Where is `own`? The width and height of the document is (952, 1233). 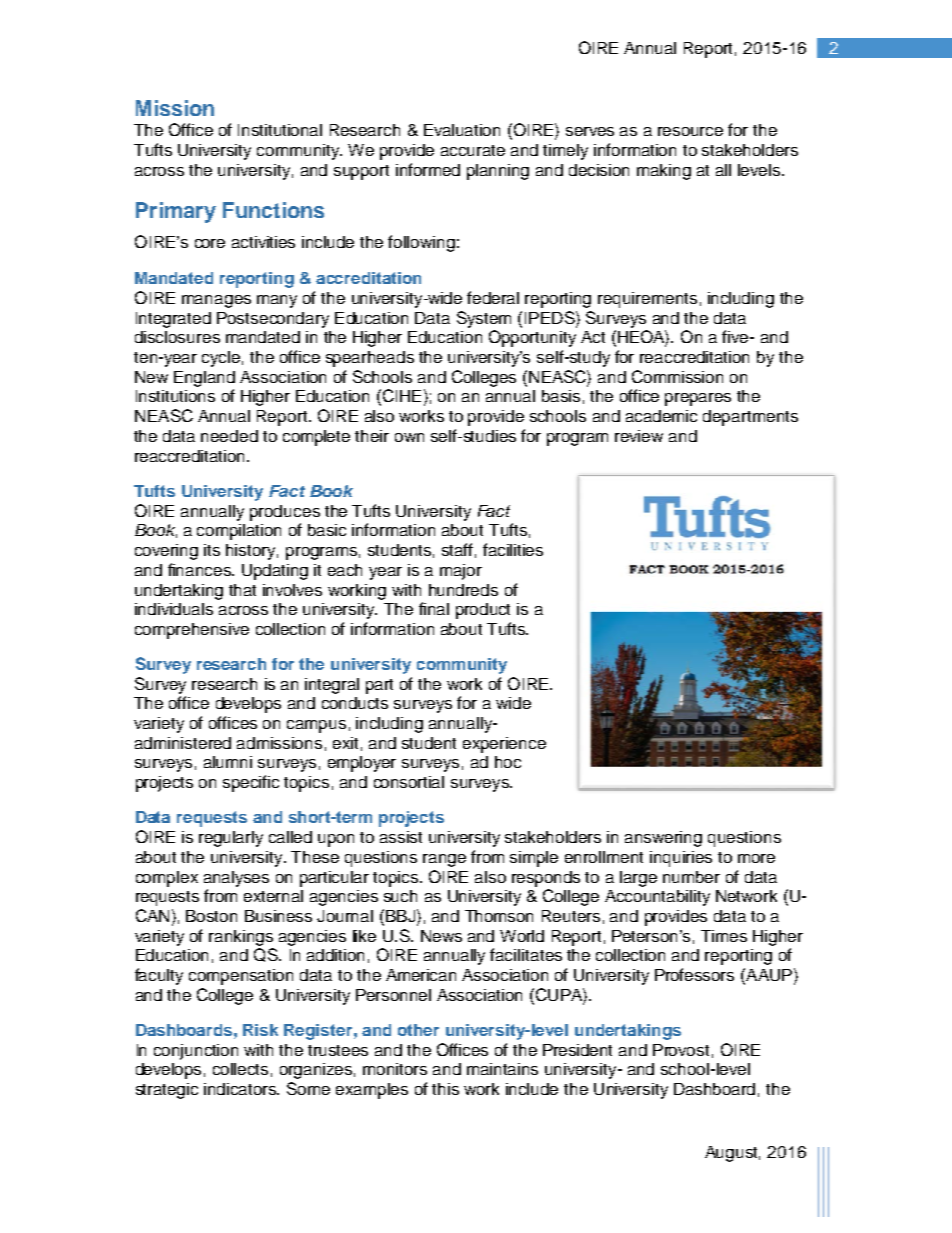 own is located at coordinates (409, 437).
